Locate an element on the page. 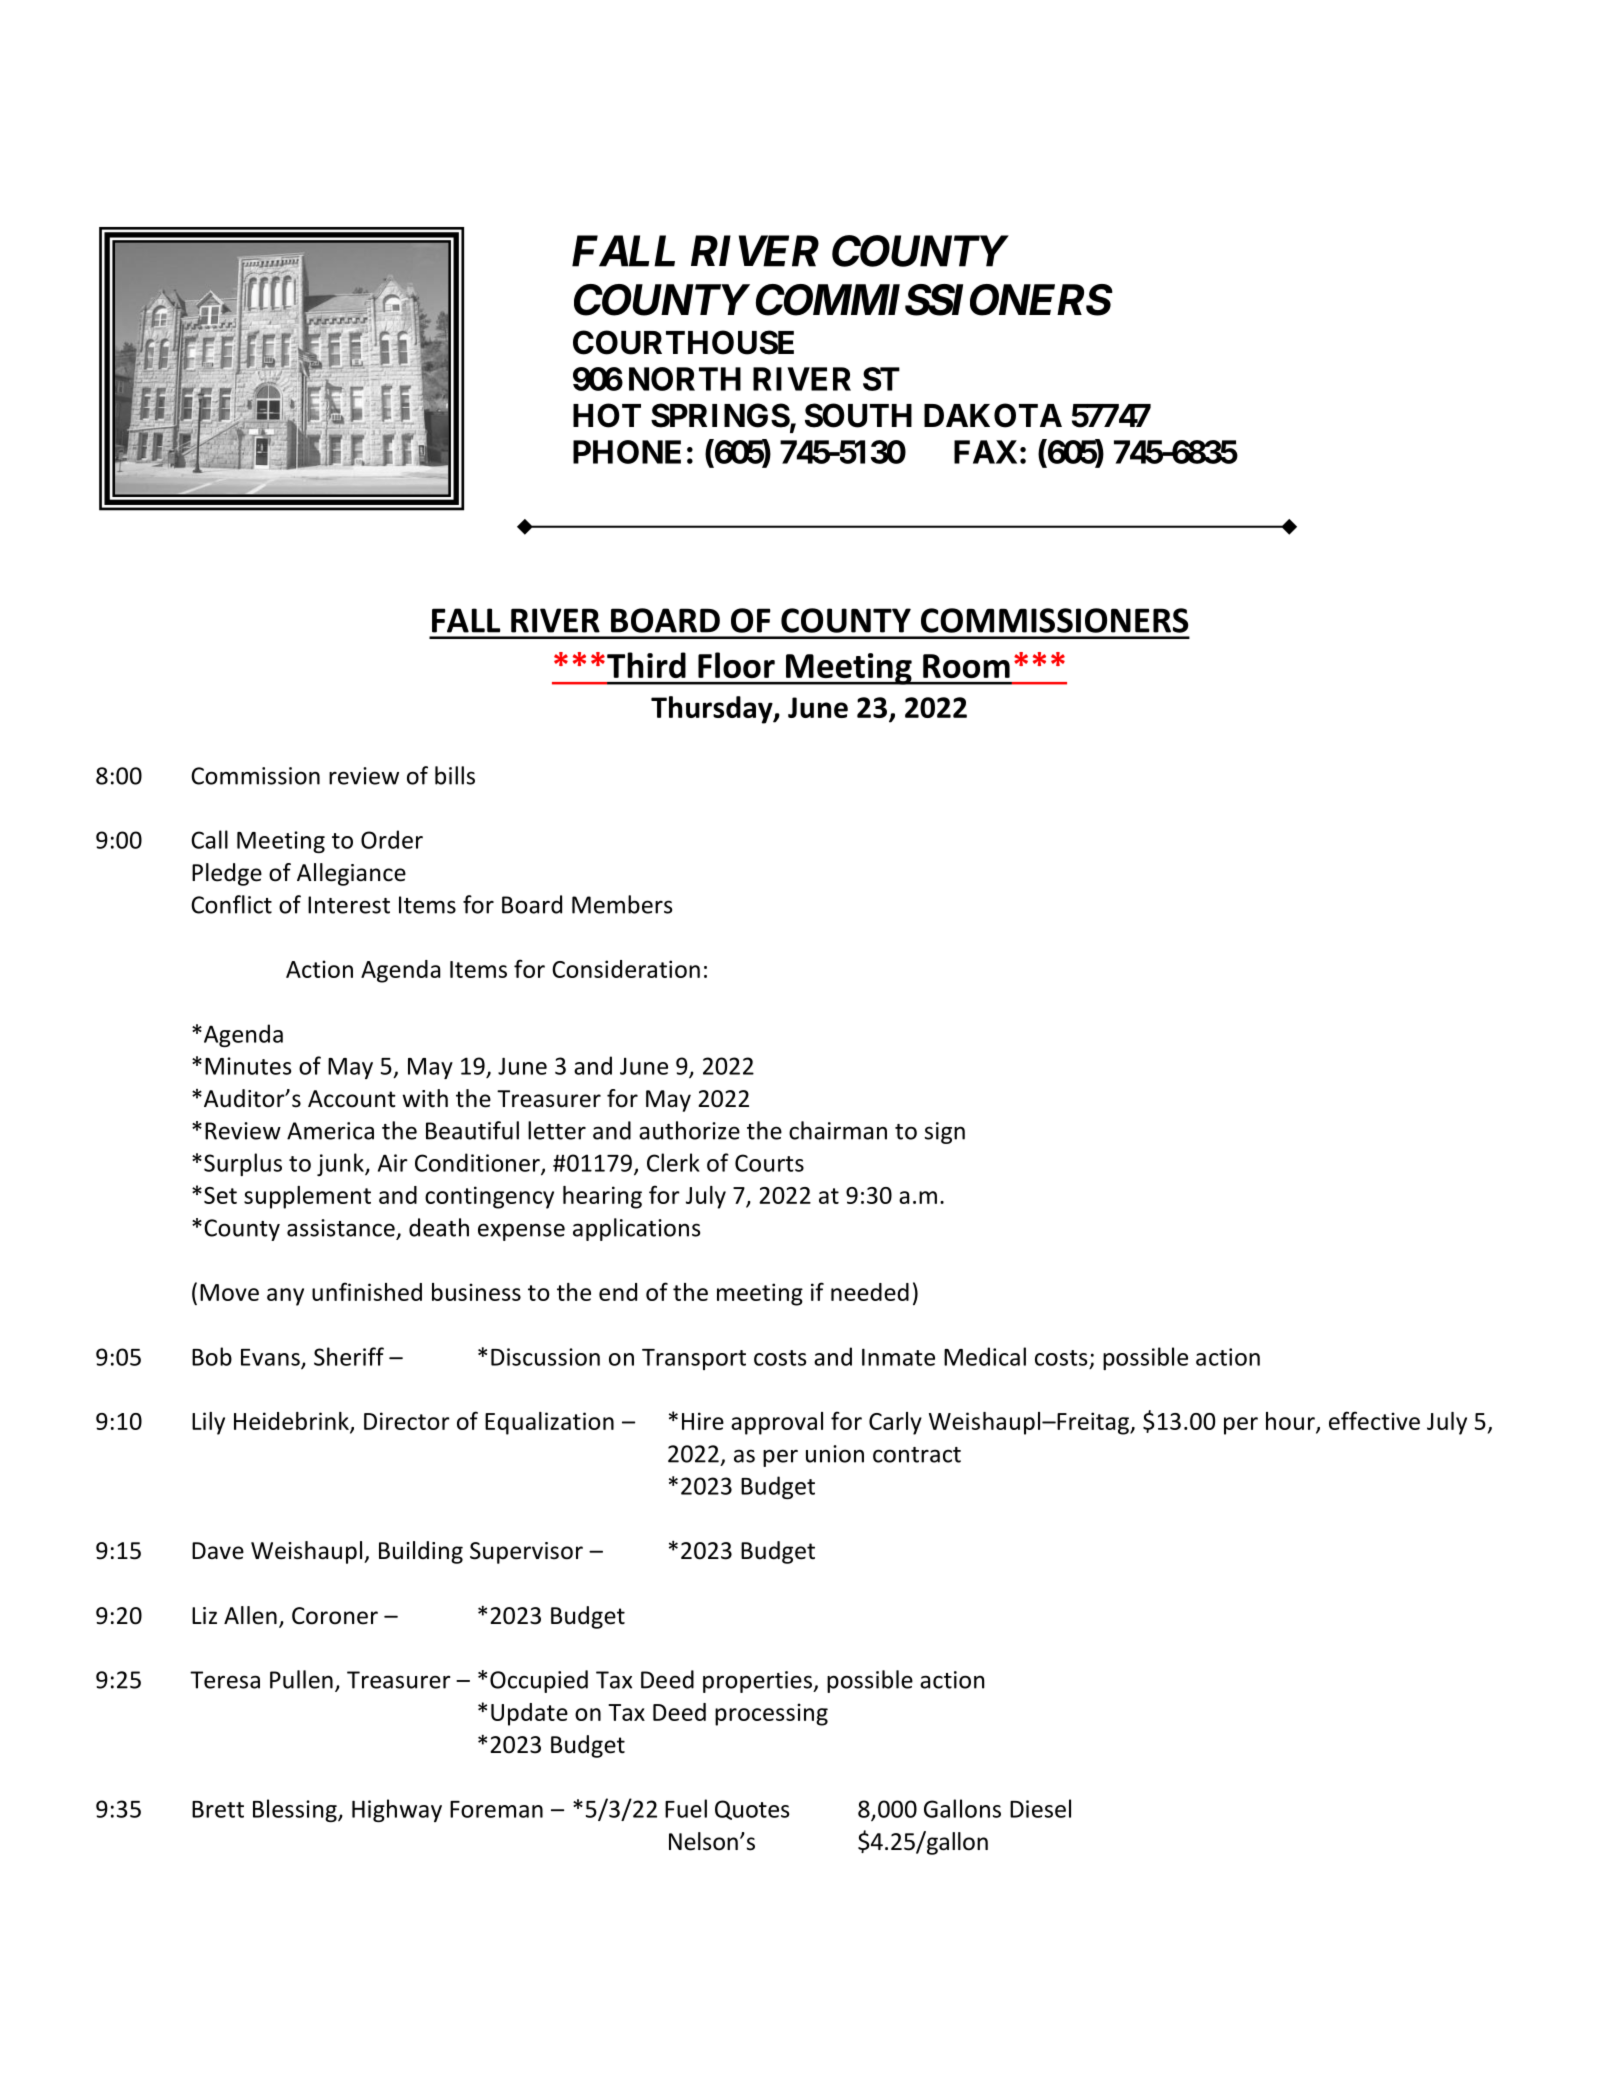  sign is located at coordinates (945, 1133).
